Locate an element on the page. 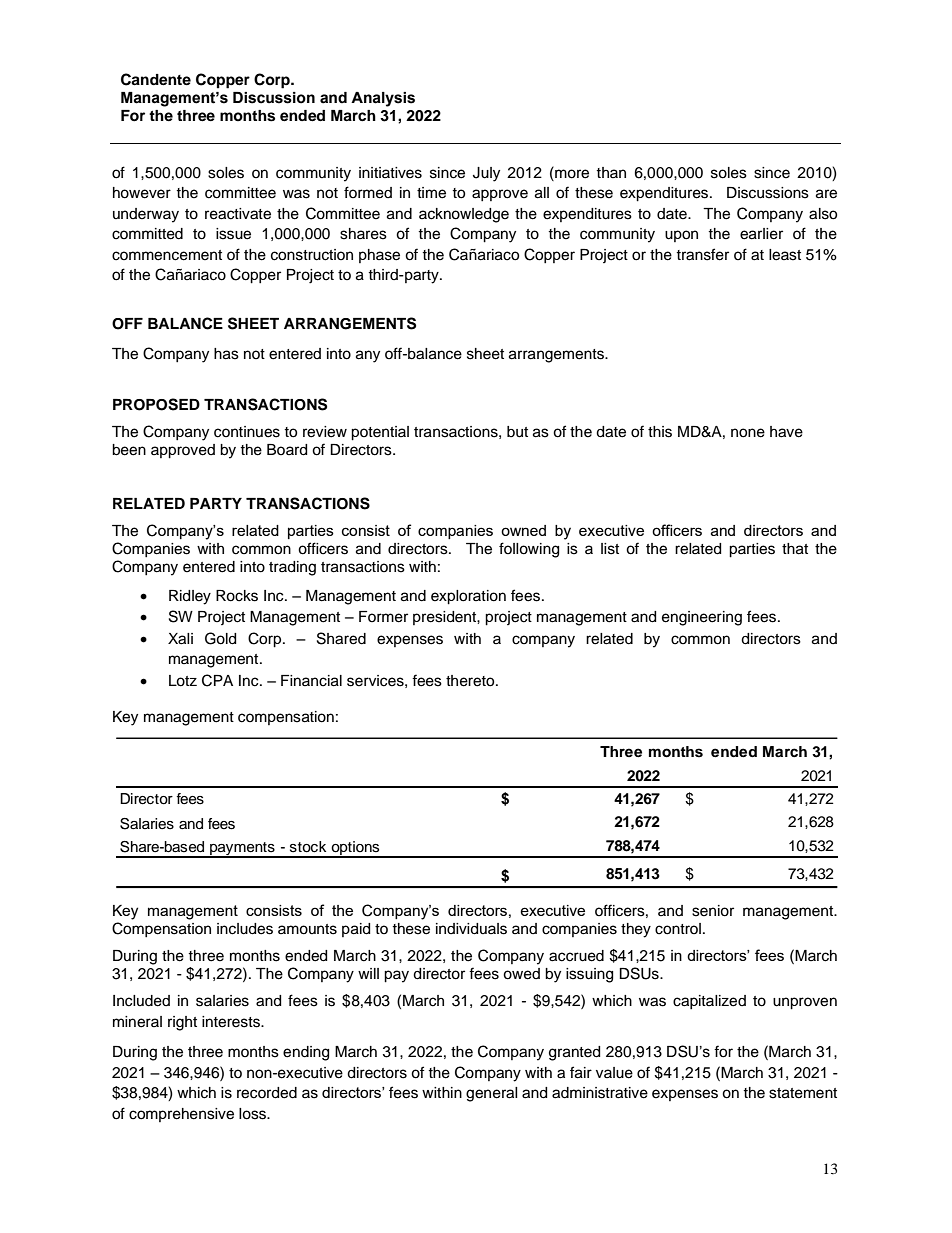  Ridley is located at coordinates (190, 597).
